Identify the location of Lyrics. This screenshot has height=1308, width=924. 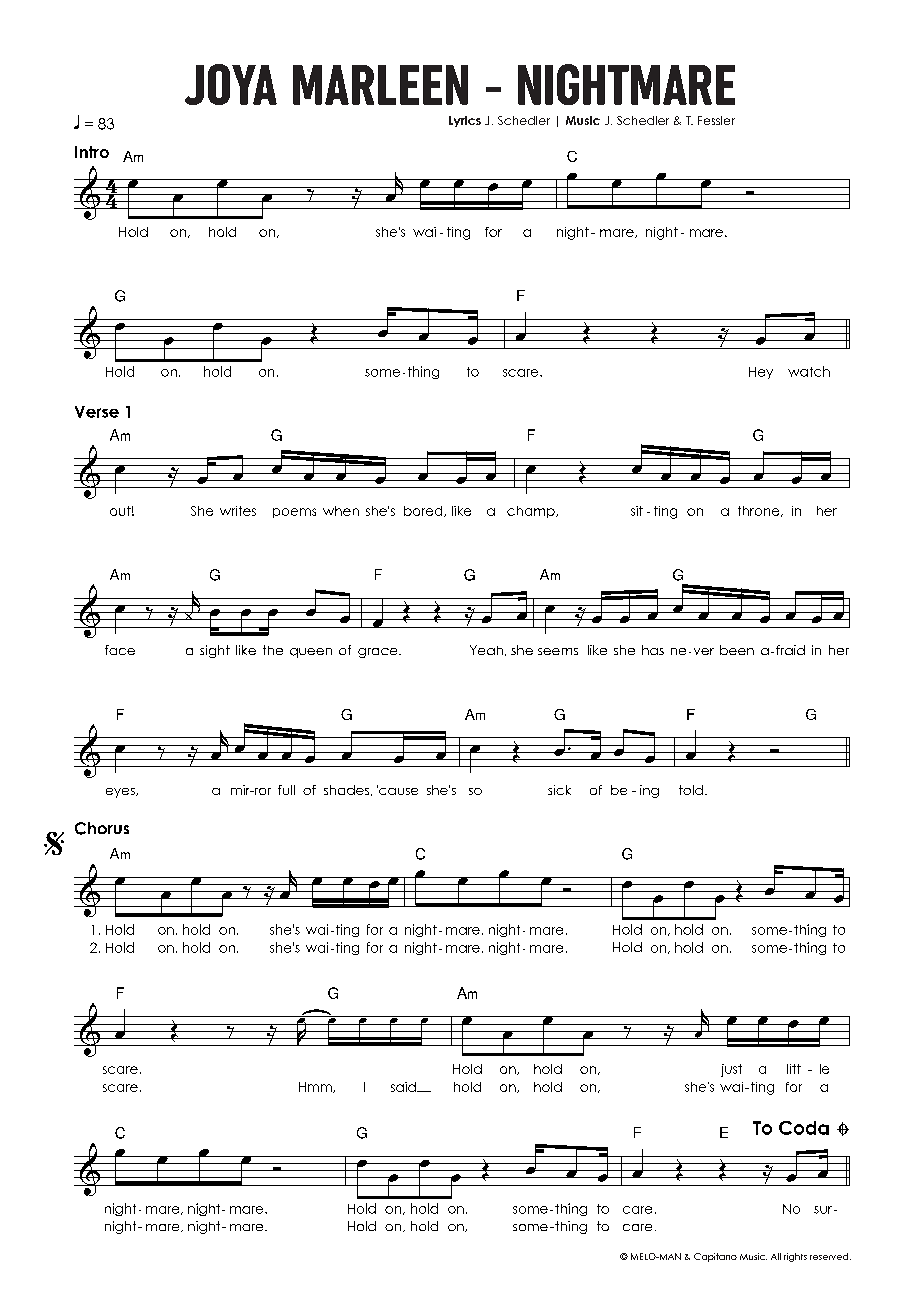
(465, 121).
